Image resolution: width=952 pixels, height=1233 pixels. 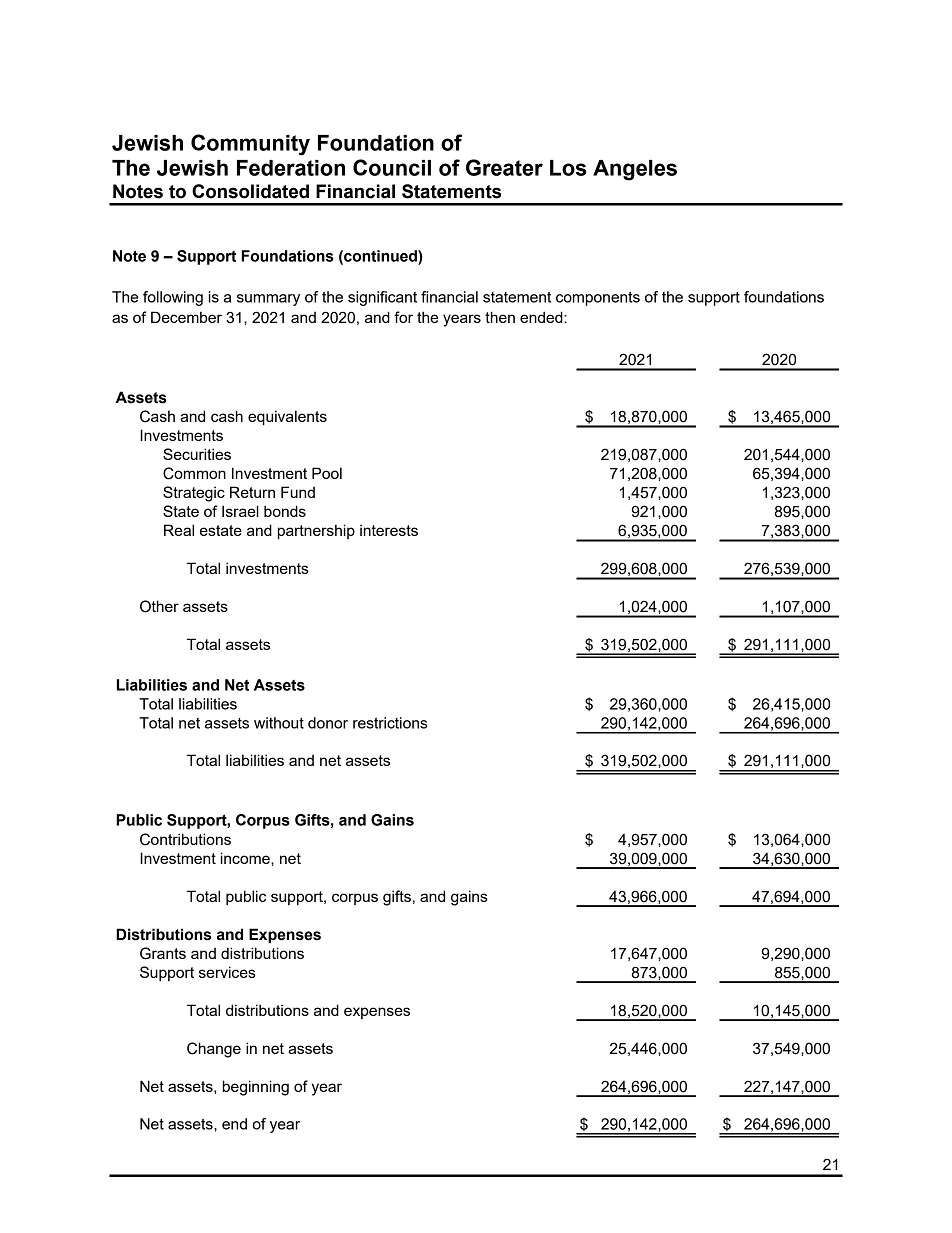 What do you see at coordinates (246, 858) in the page?
I see `income` at bounding box center [246, 858].
